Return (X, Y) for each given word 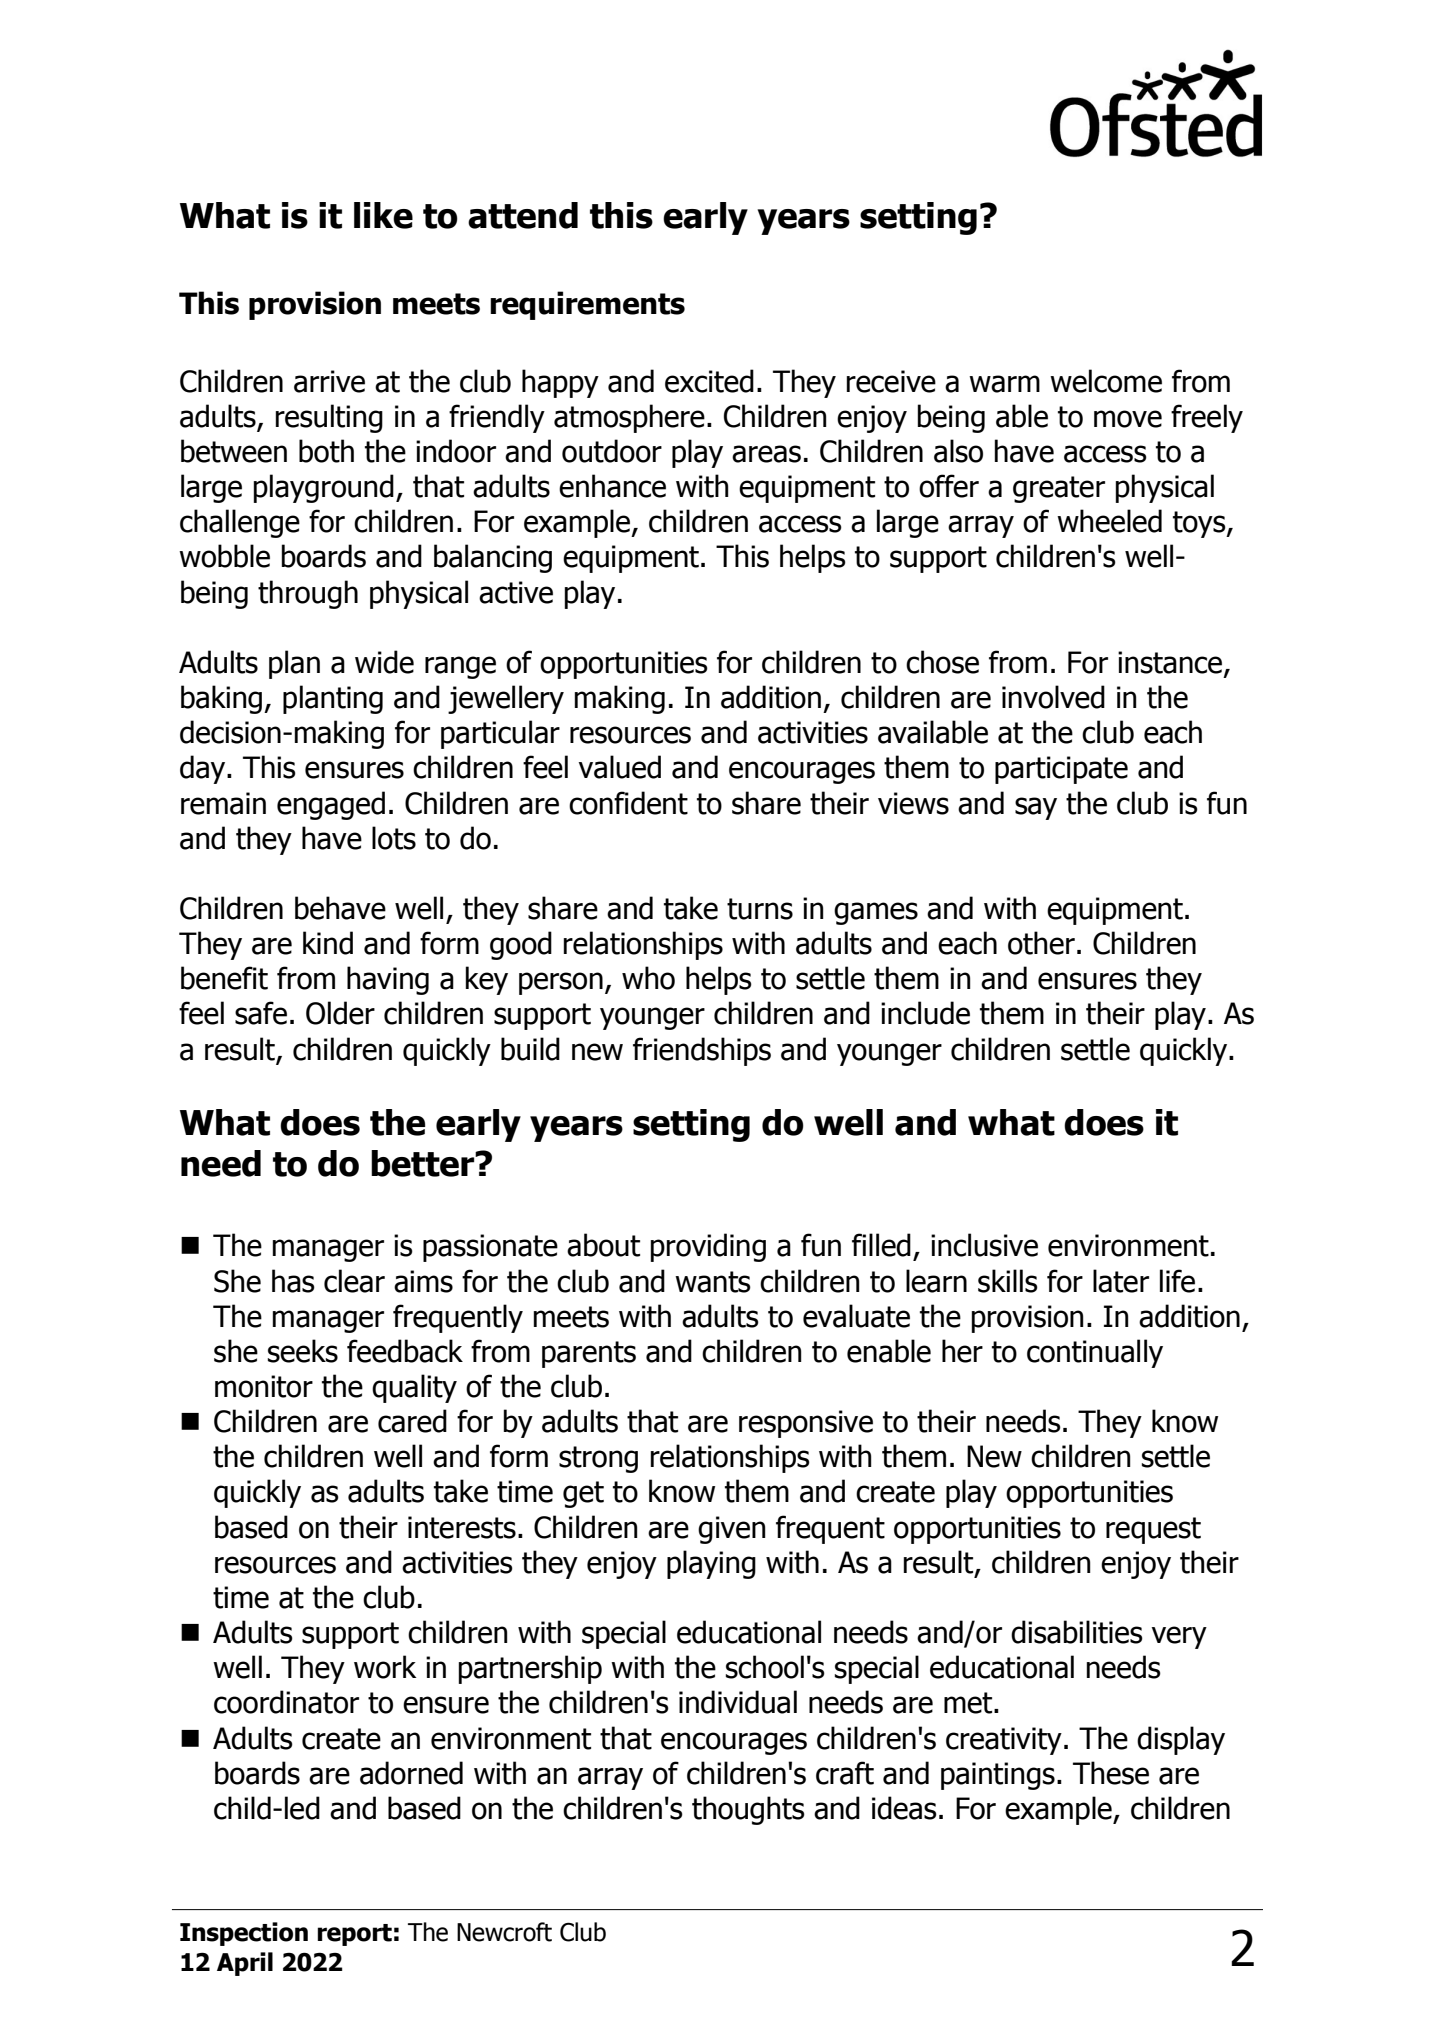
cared (412, 1421)
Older (340, 1013)
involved (1053, 697)
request (1153, 1530)
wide (384, 662)
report (354, 1935)
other (1041, 943)
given (732, 1530)
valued (620, 767)
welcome (1106, 381)
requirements (587, 305)
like (383, 215)
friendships (702, 1051)
